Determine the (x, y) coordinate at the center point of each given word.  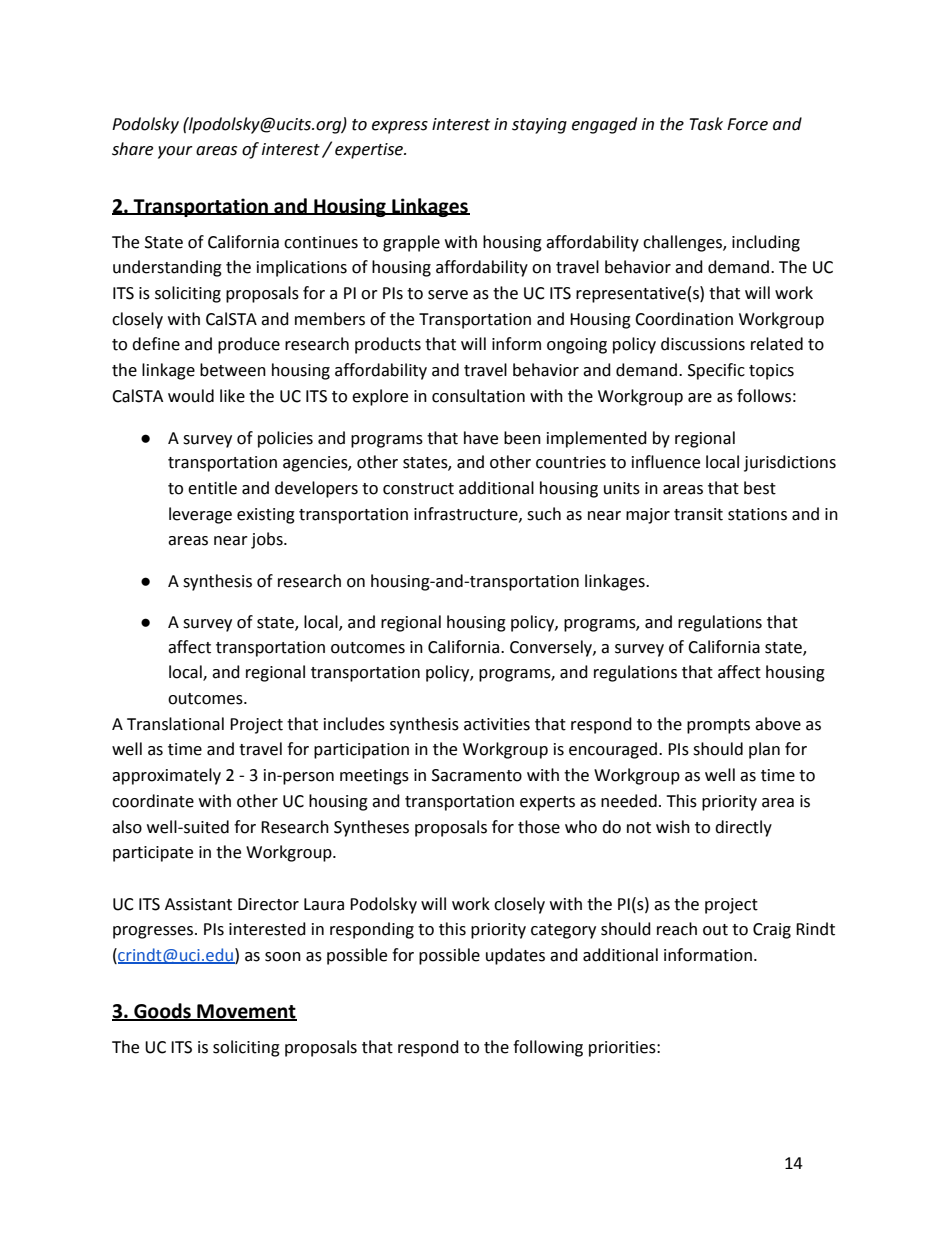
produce (249, 345)
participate (153, 854)
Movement (246, 1012)
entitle (212, 488)
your (175, 152)
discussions (703, 344)
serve (448, 295)
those (539, 827)
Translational (175, 724)
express (400, 127)
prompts (718, 726)
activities (497, 724)
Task (706, 124)
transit (698, 514)
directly (743, 828)
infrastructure (467, 514)
